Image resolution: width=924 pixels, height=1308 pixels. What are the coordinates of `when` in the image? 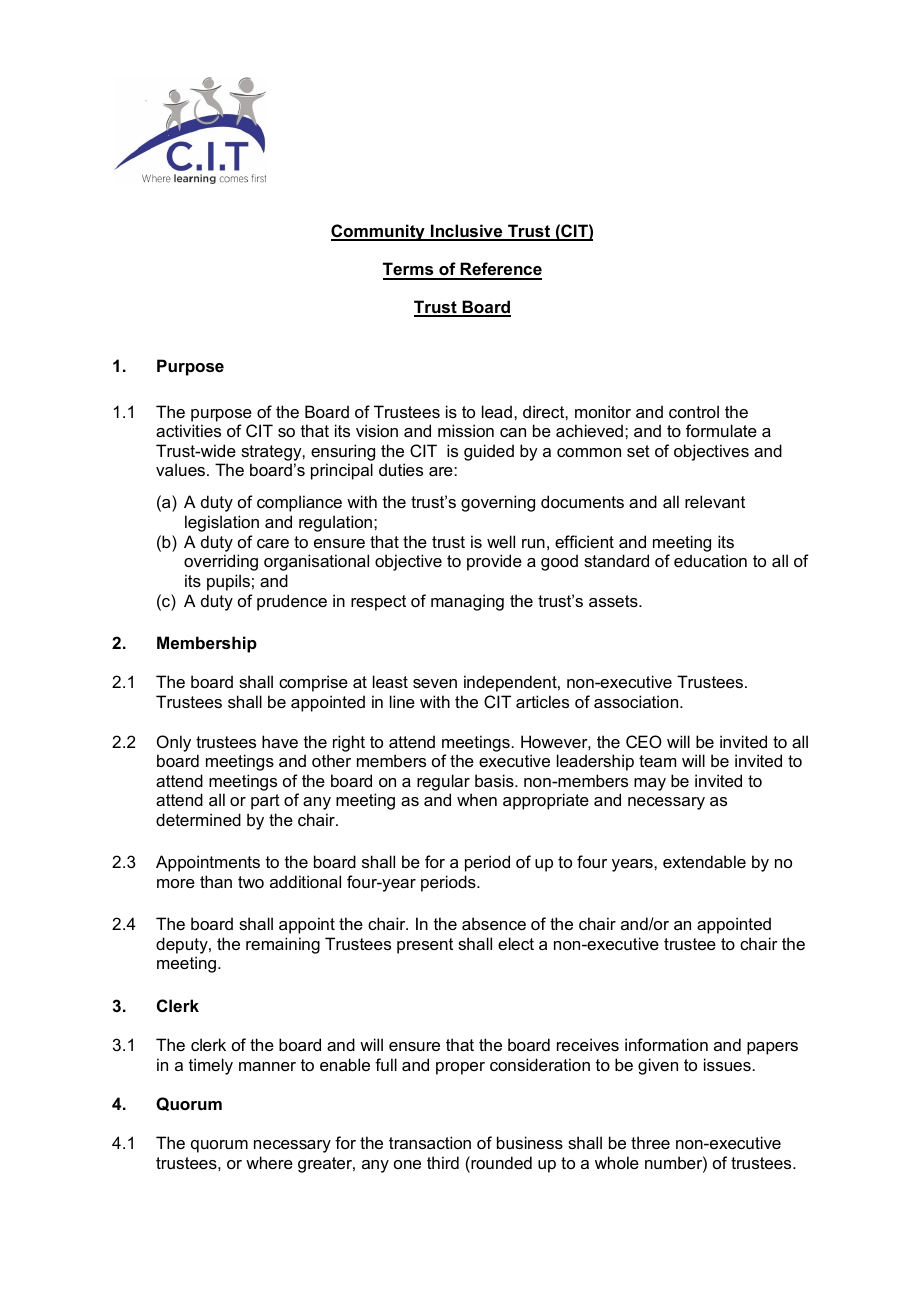 It's located at (477, 799).
